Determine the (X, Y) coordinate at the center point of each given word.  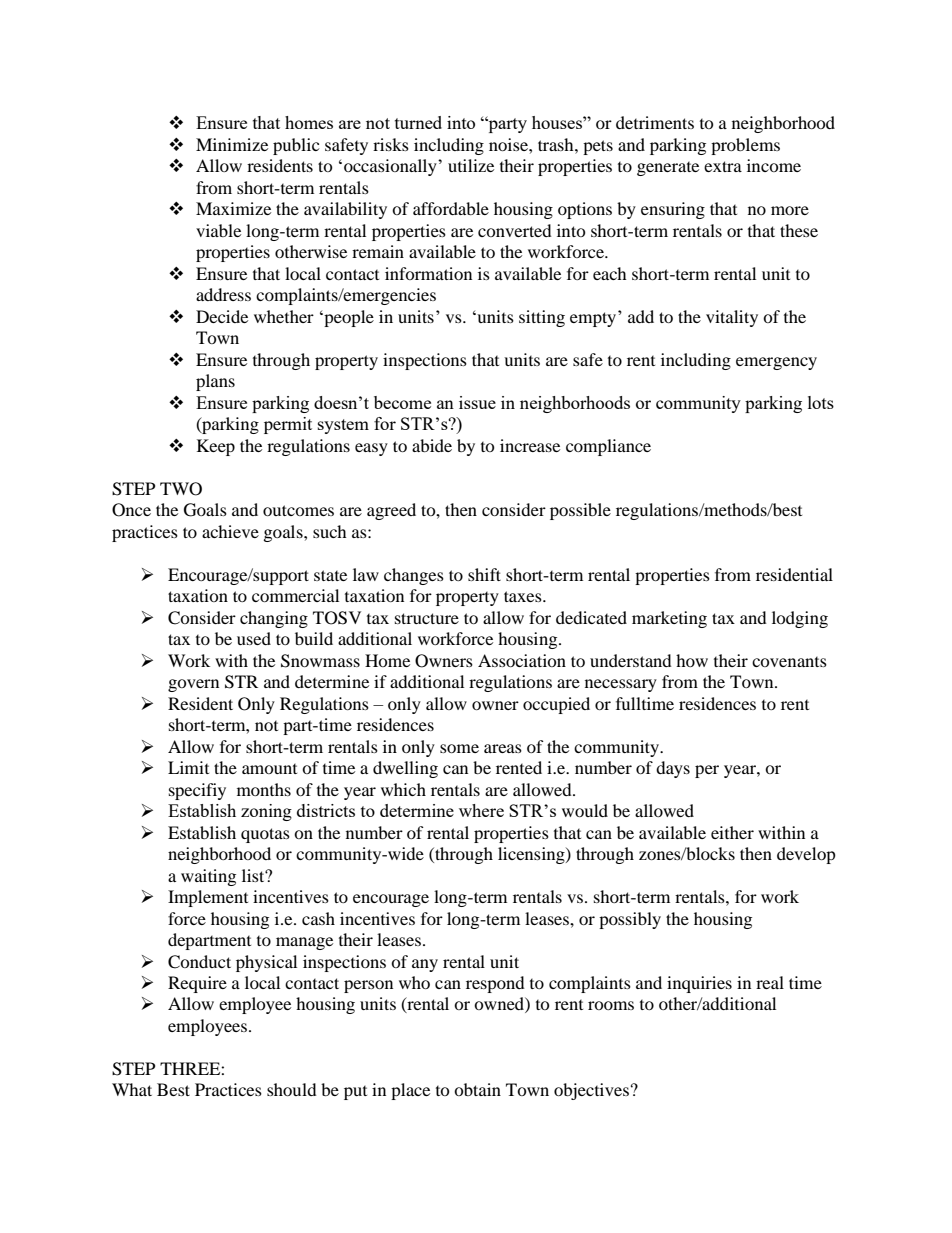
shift (484, 574)
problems (745, 146)
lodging (800, 619)
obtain (477, 1089)
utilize (471, 165)
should (292, 1089)
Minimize (232, 144)
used (254, 638)
